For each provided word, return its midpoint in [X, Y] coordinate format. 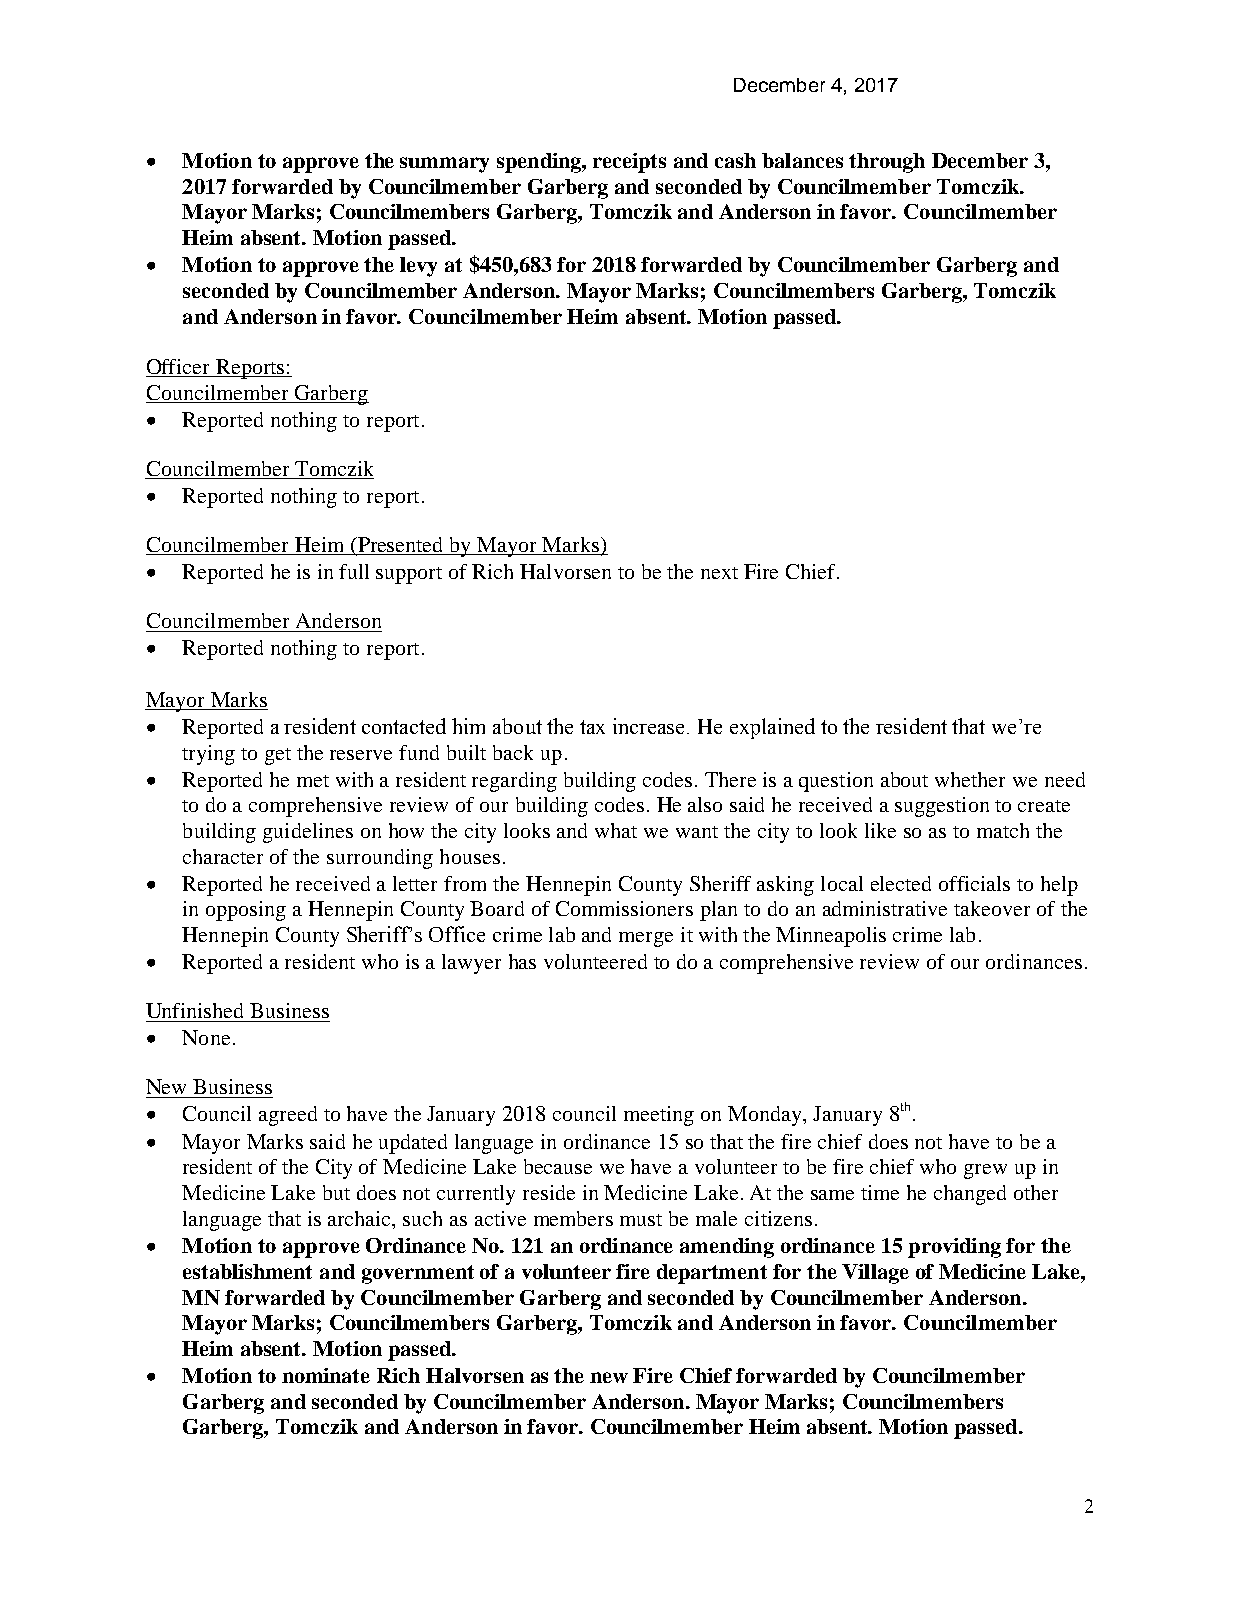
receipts [629, 163]
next [719, 573]
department [712, 1274]
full [354, 571]
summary [444, 165]
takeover [992, 908]
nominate [326, 1375]
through [887, 163]
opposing [246, 911]
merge [646, 939]
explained [772, 728]
